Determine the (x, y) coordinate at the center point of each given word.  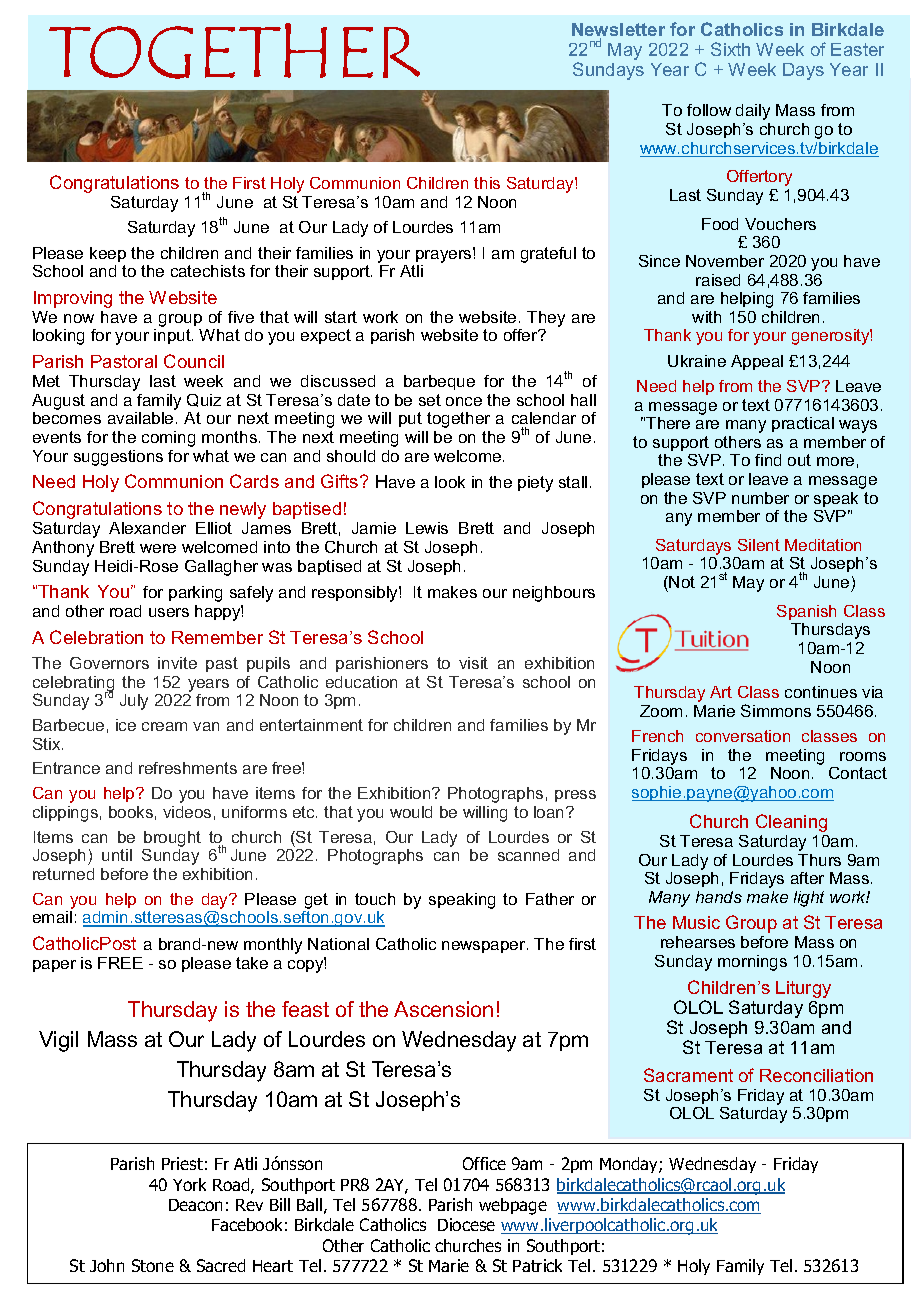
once (464, 401)
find (768, 460)
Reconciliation (816, 1075)
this (487, 183)
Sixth (730, 49)
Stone (153, 1265)
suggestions (118, 458)
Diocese (466, 1224)
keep (108, 254)
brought (172, 839)
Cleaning (791, 823)
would (411, 812)
